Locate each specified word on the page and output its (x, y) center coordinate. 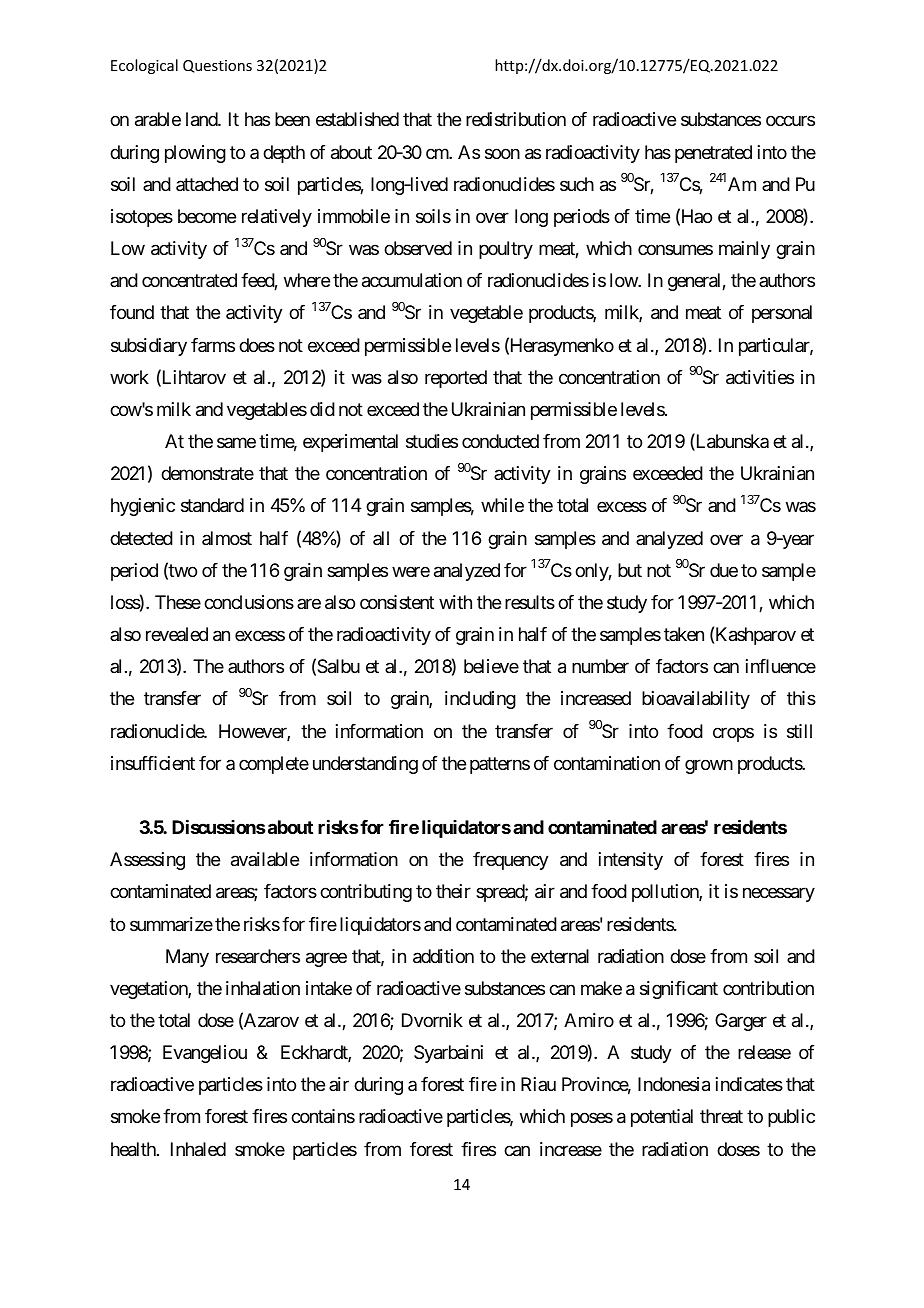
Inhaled (198, 1149)
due (724, 570)
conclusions (249, 602)
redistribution (516, 119)
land (202, 119)
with (455, 602)
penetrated (713, 154)
